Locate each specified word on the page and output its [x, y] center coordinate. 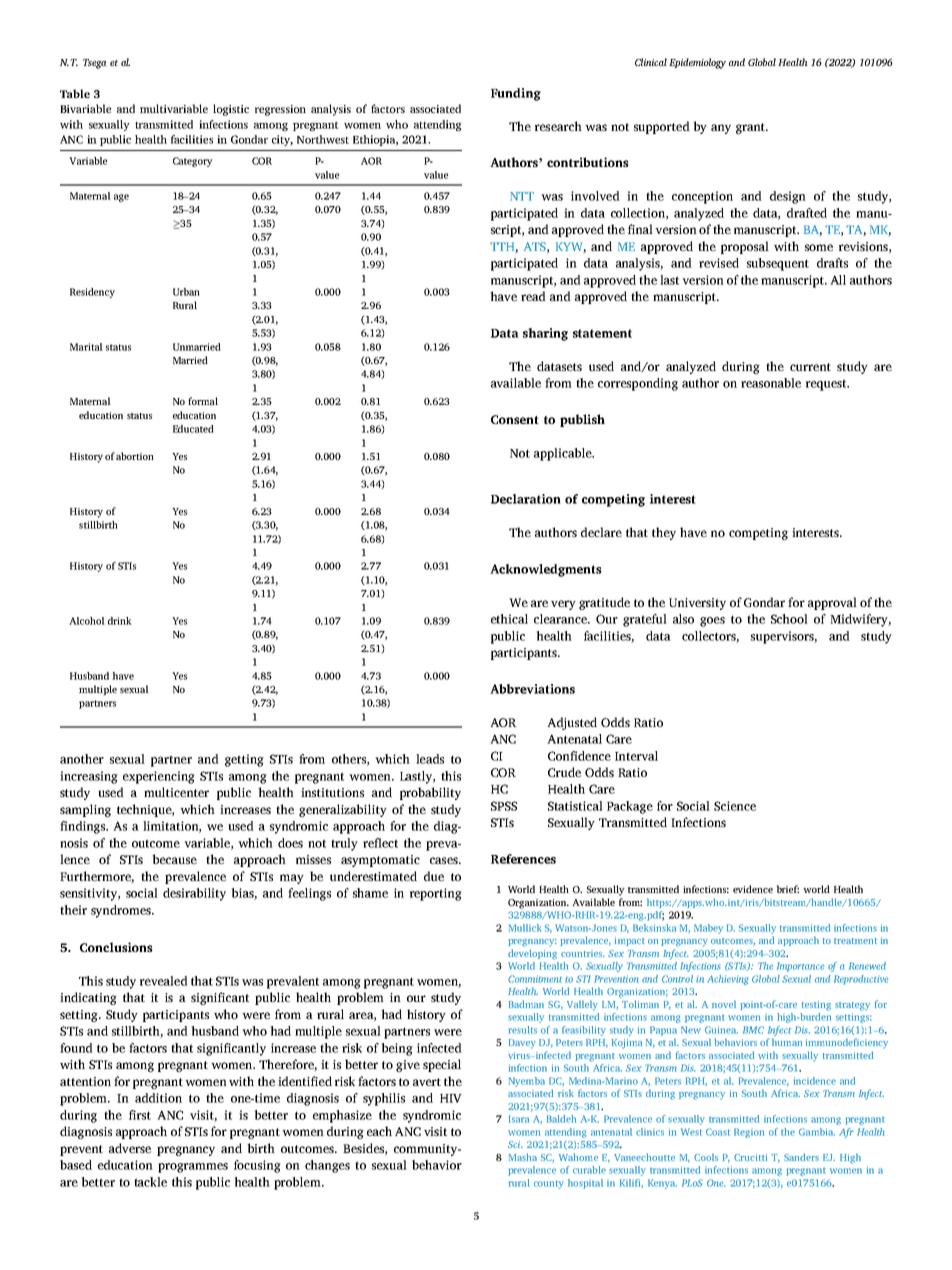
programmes [193, 1168]
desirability [194, 894]
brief [788, 889]
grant [751, 128]
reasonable [771, 383]
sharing [545, 334]
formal [203, 401]
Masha [523, 1157]
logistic [231, 110]
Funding [516, 94]
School [789, 619]
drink [120, 621]
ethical [509, 619]
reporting [436, 894]
